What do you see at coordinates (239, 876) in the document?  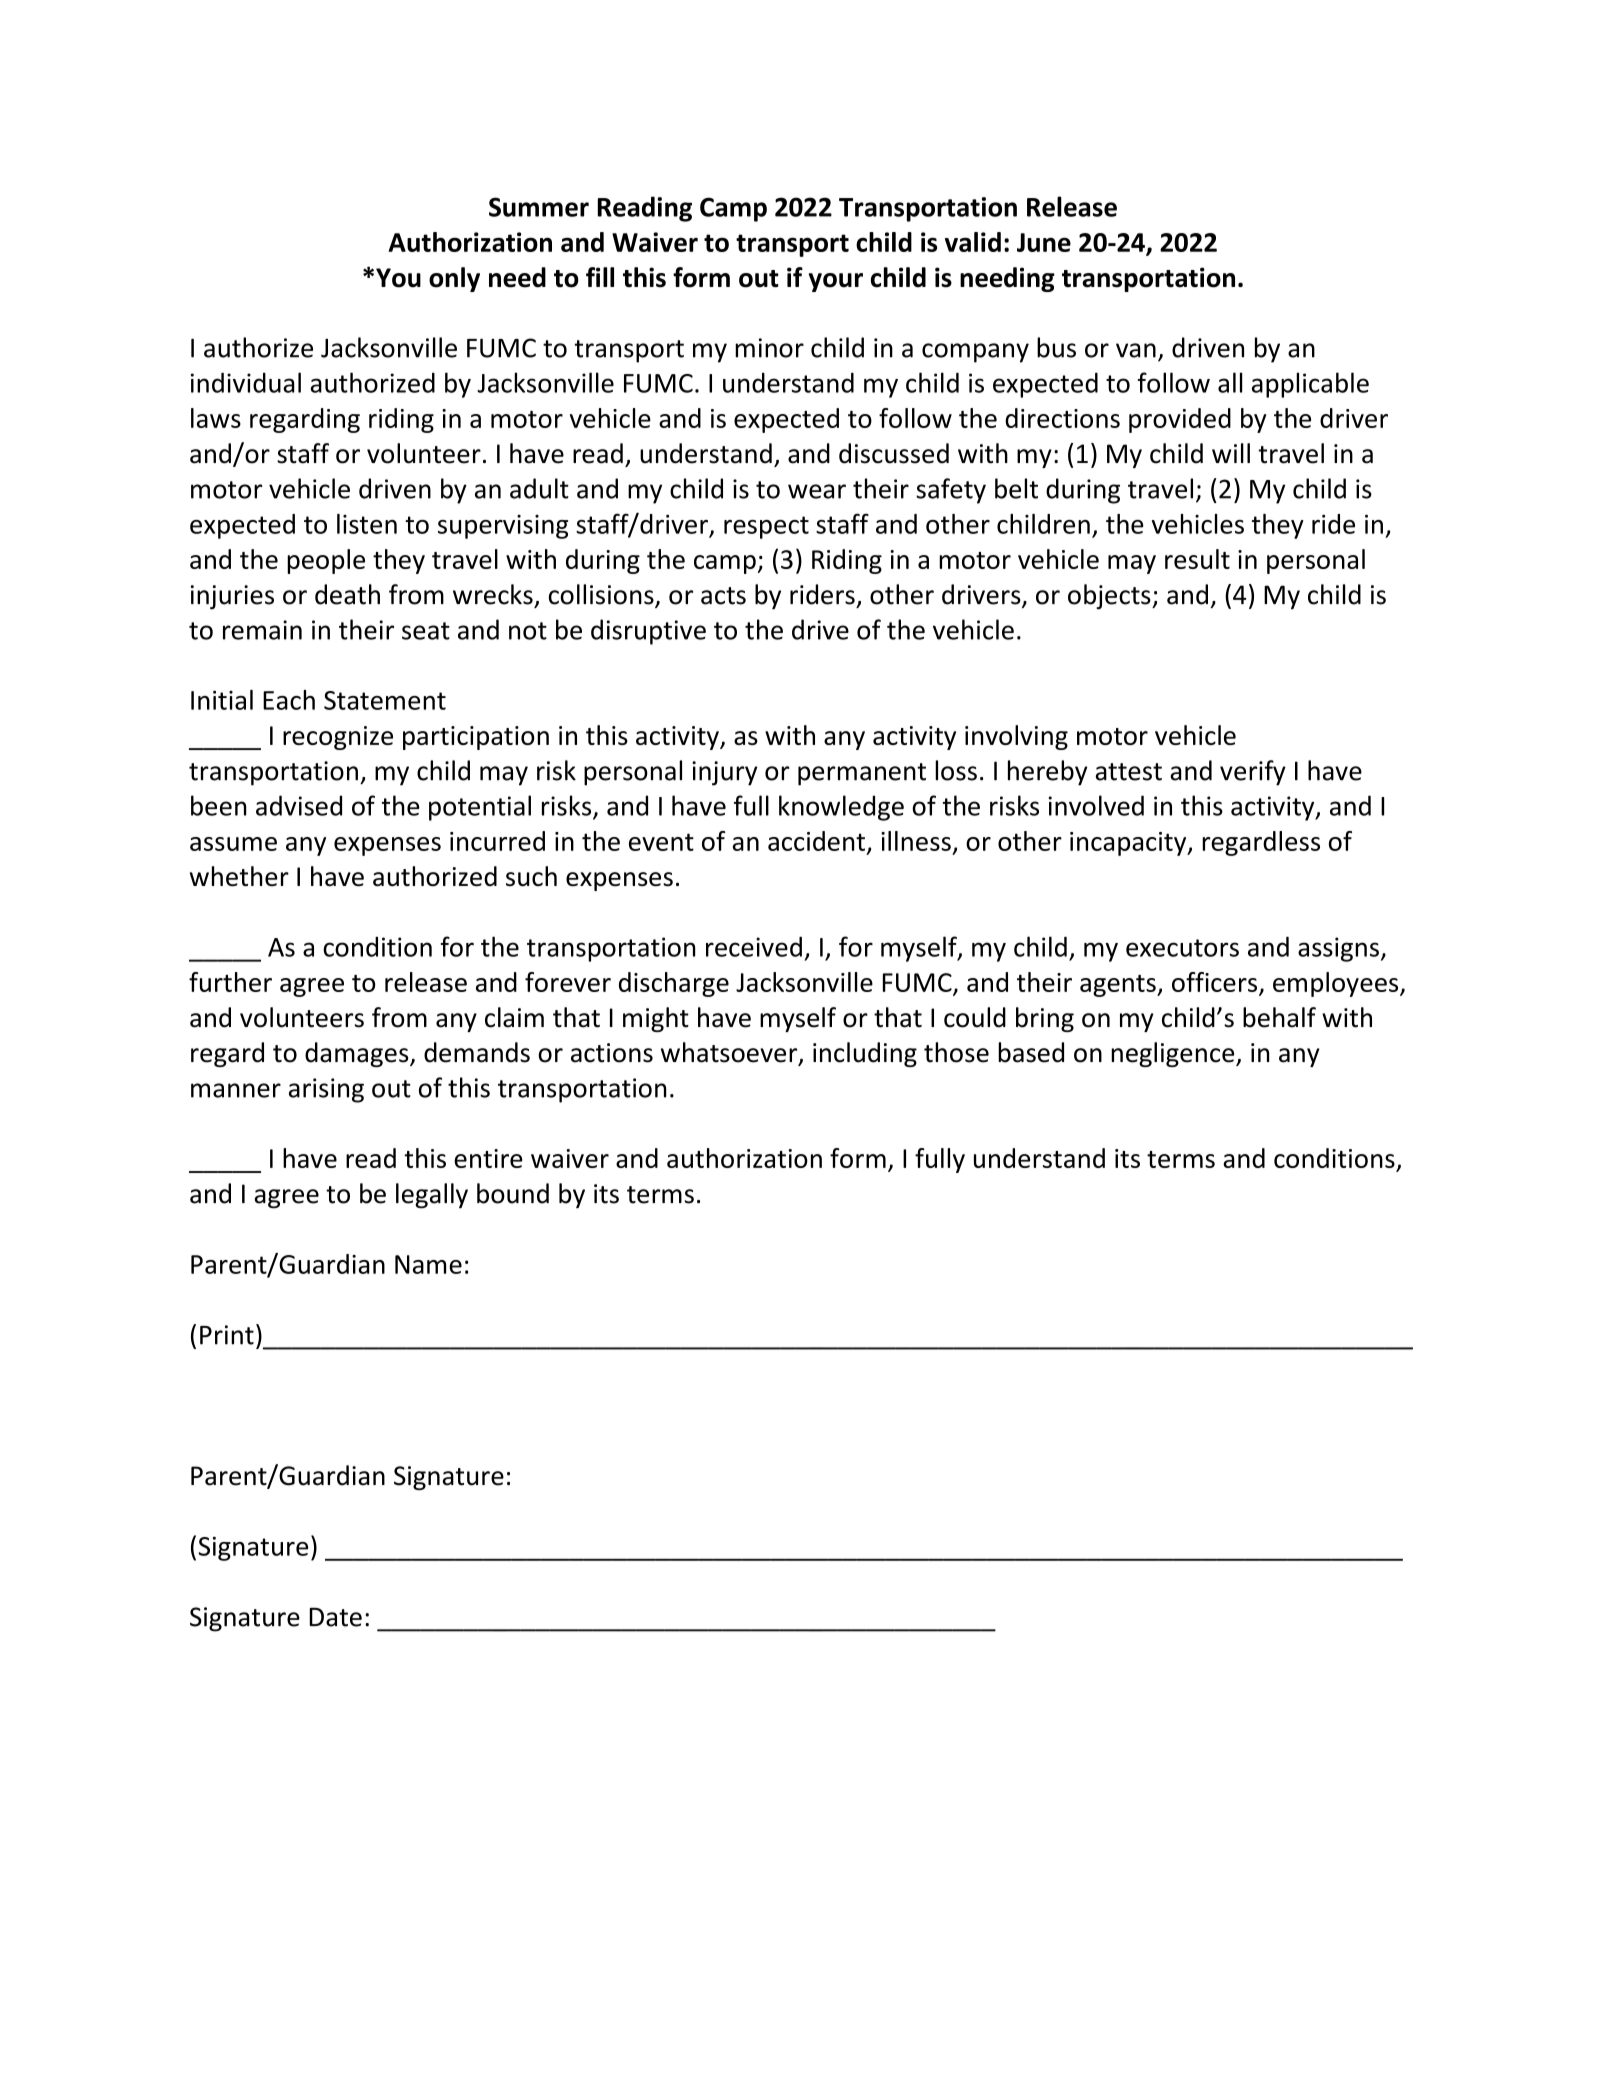 I see `whether` at bounding box center [239, 876].
